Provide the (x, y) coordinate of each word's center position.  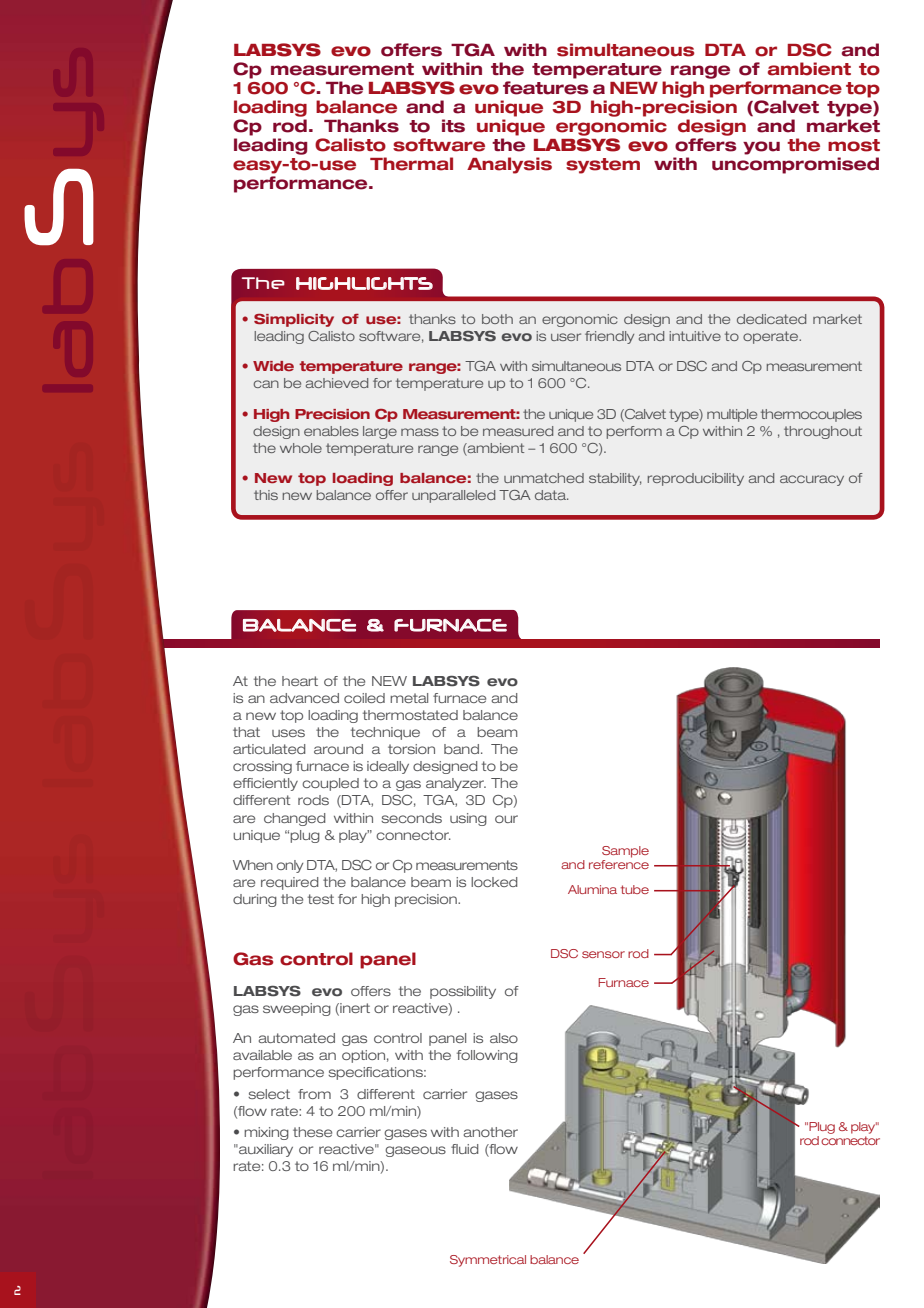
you (761, 148)
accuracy (812, 480)
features (546, 88)
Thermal (411, 164)
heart (300, 681)
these (312, 1132)
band (461, 749)
